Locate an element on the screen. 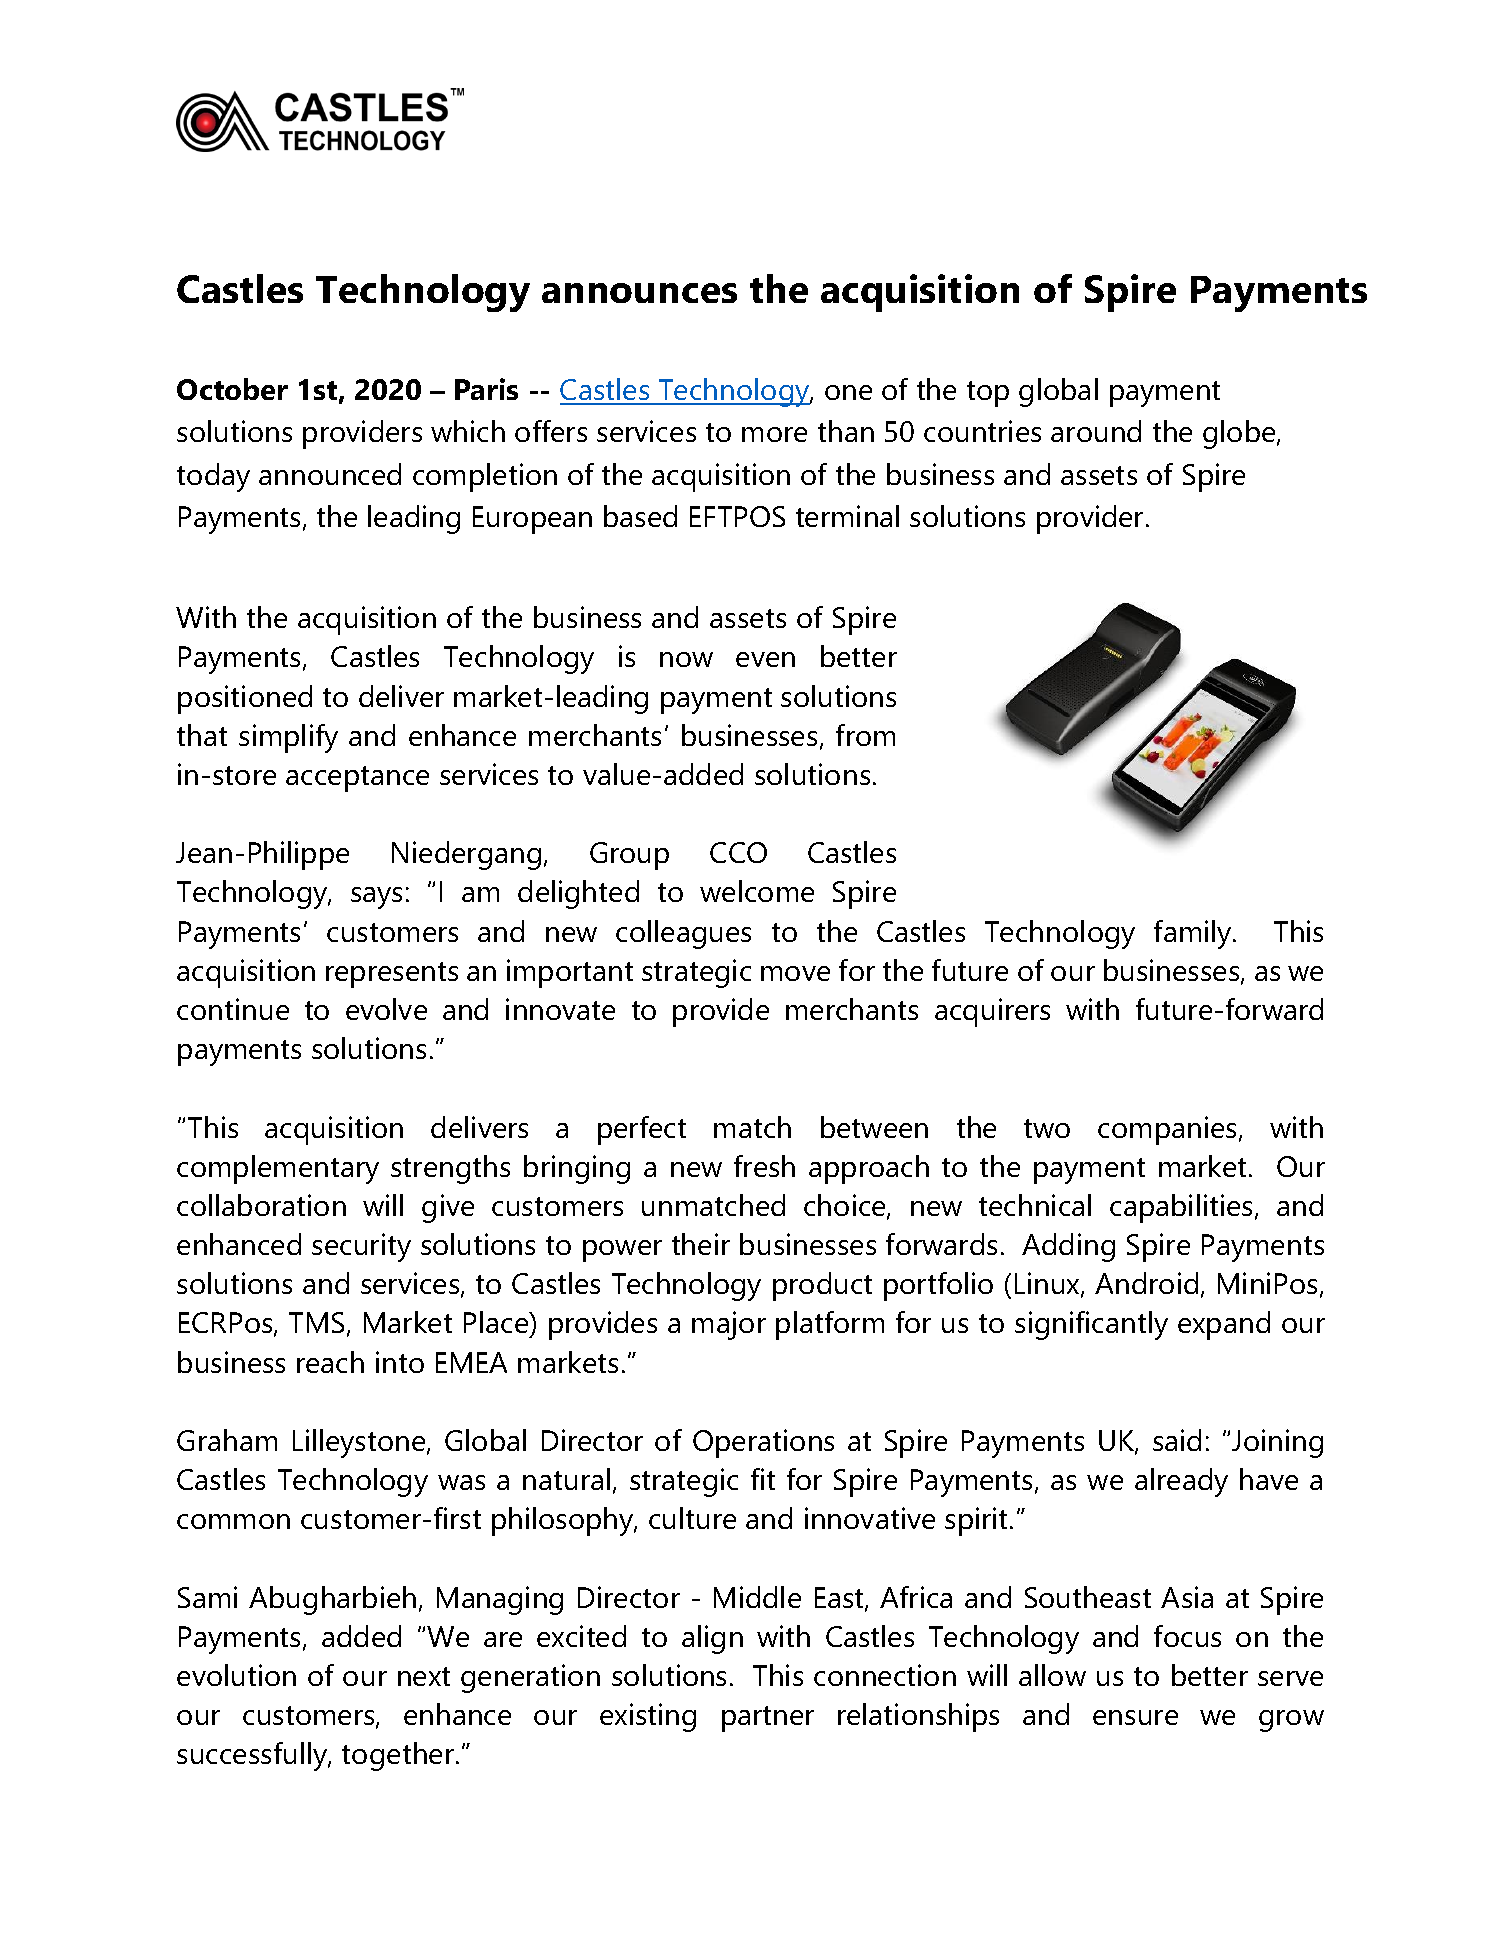 This screenshot has width=1502, height=1944. move is located at coordinates (795, 973).
